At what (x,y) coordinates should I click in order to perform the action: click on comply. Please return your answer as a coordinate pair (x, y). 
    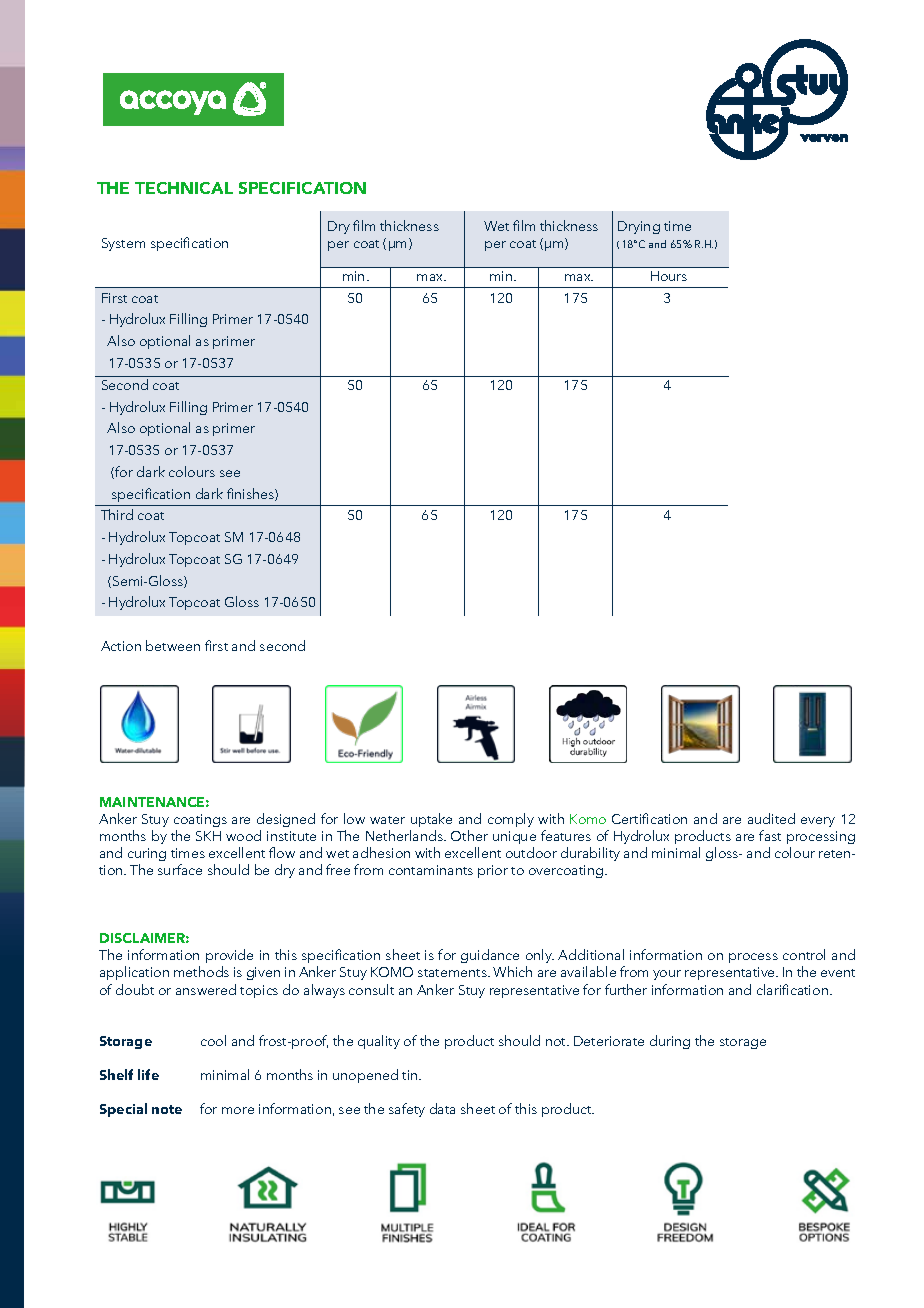
    Looking at the image, I should click on (511, 820).
